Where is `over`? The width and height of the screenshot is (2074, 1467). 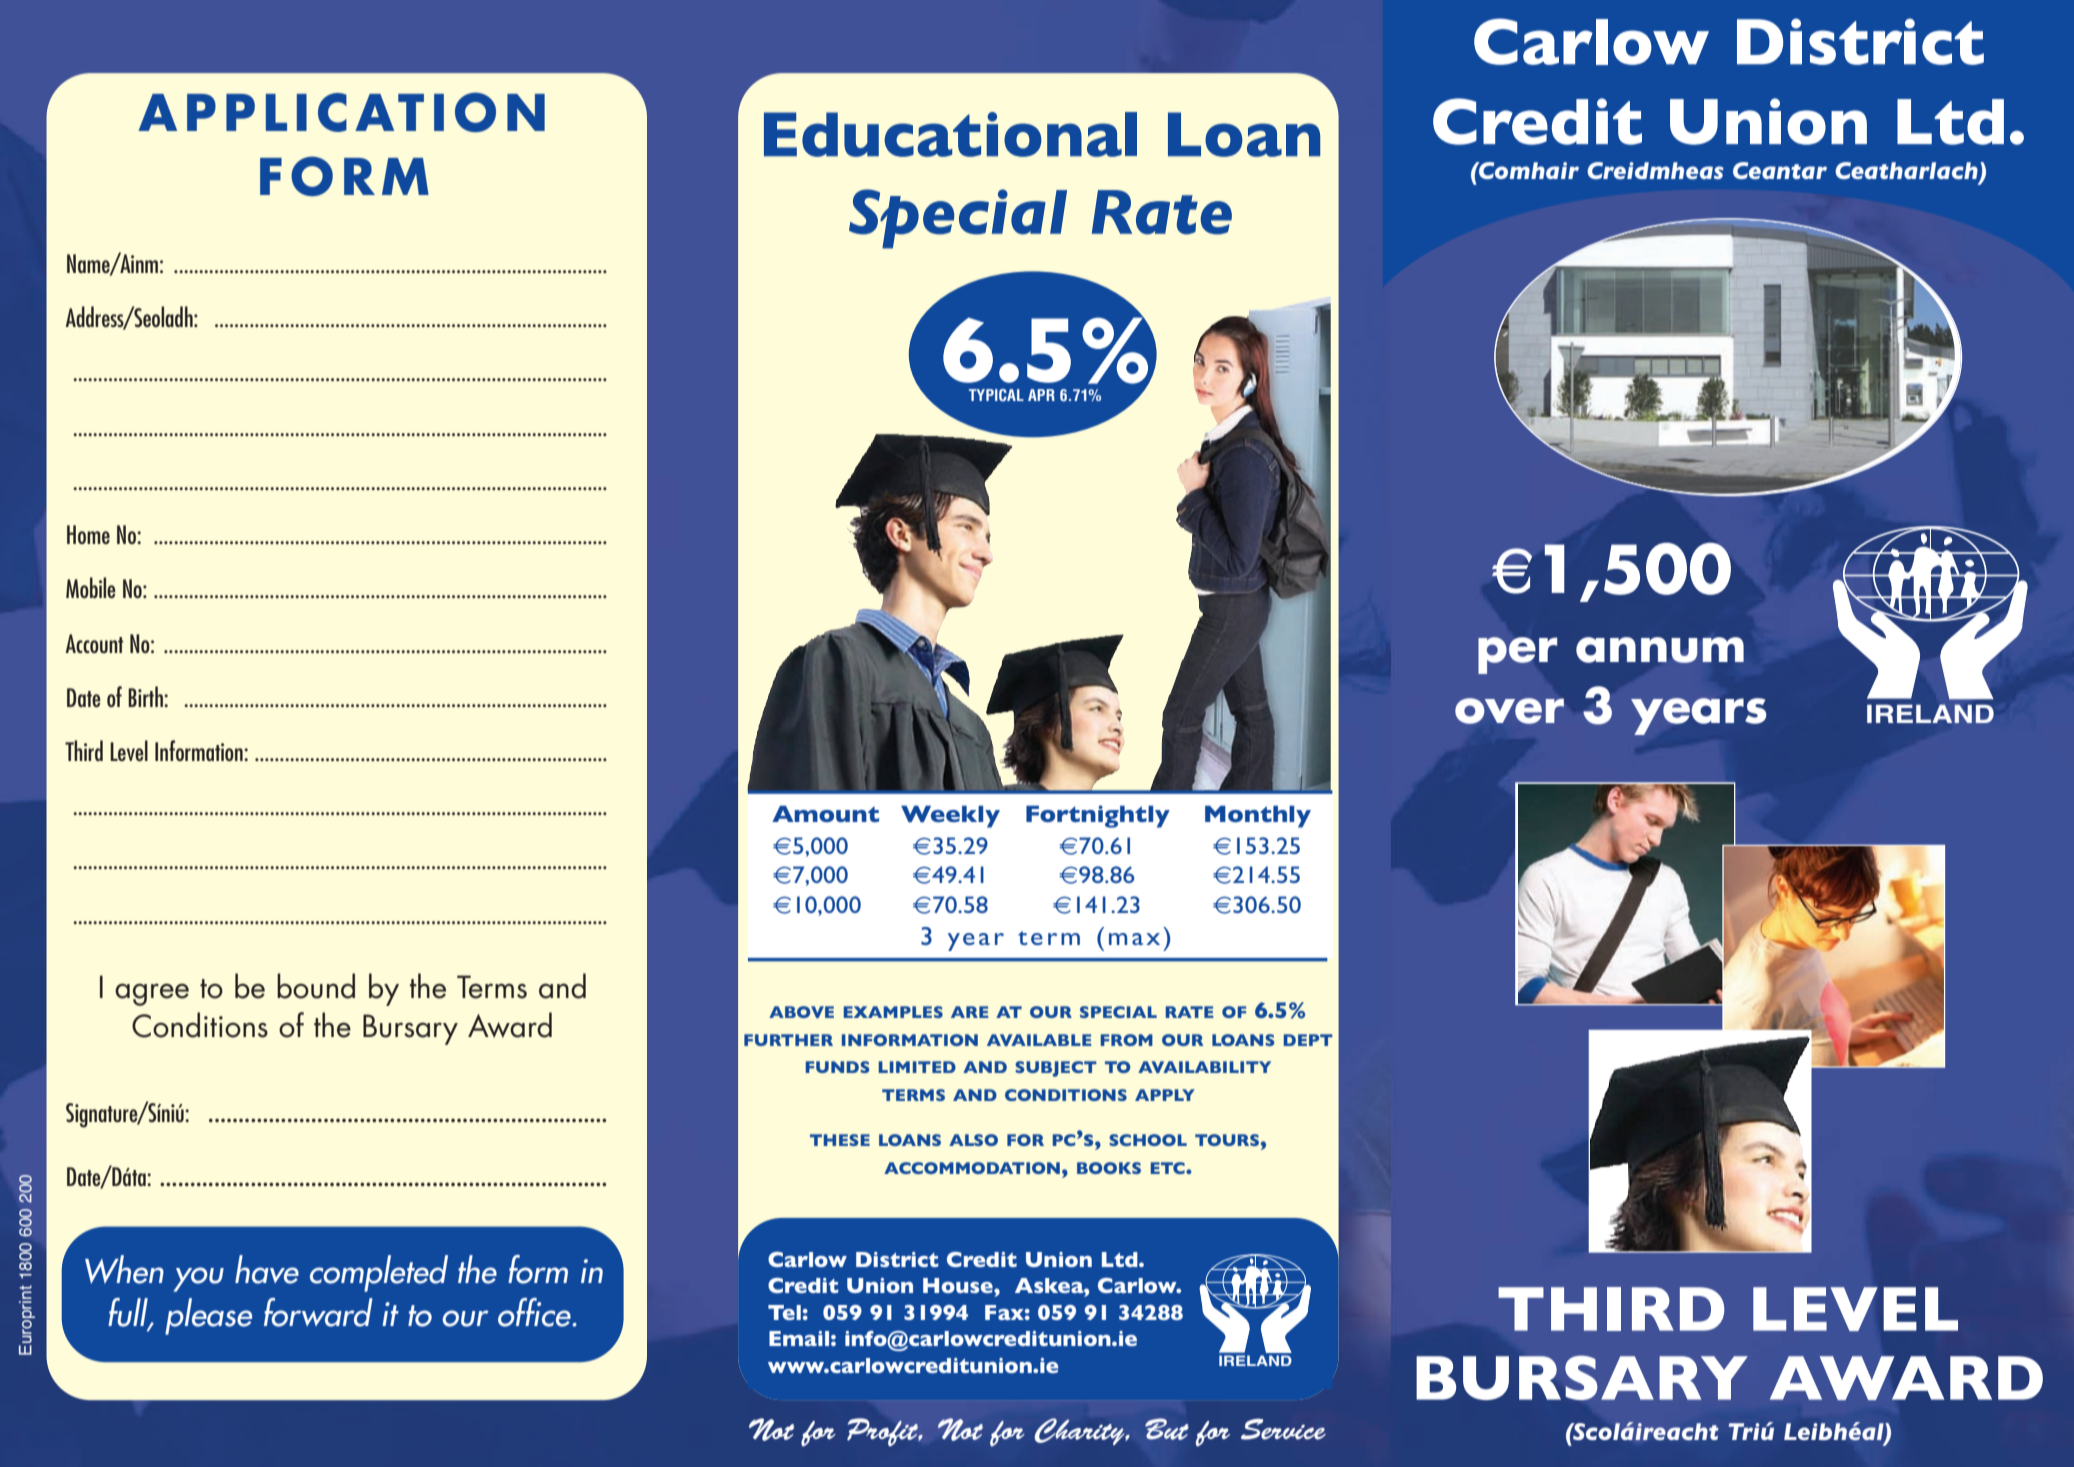 over is located at coordinates (1509, 711).
